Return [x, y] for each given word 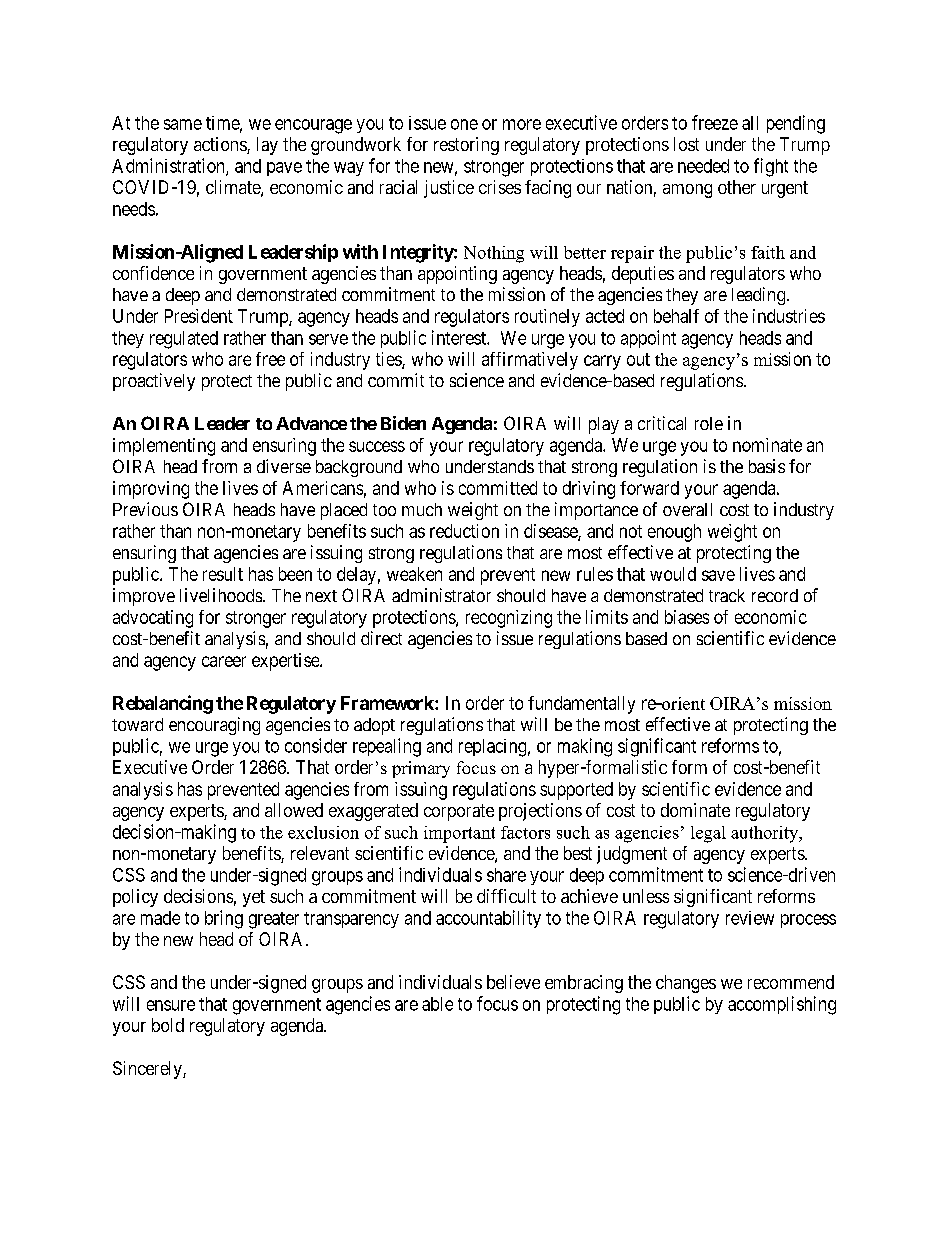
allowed [294, 810]
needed [703, 166]
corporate [459, 812]
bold [168, 1025]
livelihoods [222, 595]
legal [708, 834]
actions [221, 145]
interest [460, 337]
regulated [184, 340]
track [727, 595]
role [709, 423]
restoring [466, 146]
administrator [441, 595]
